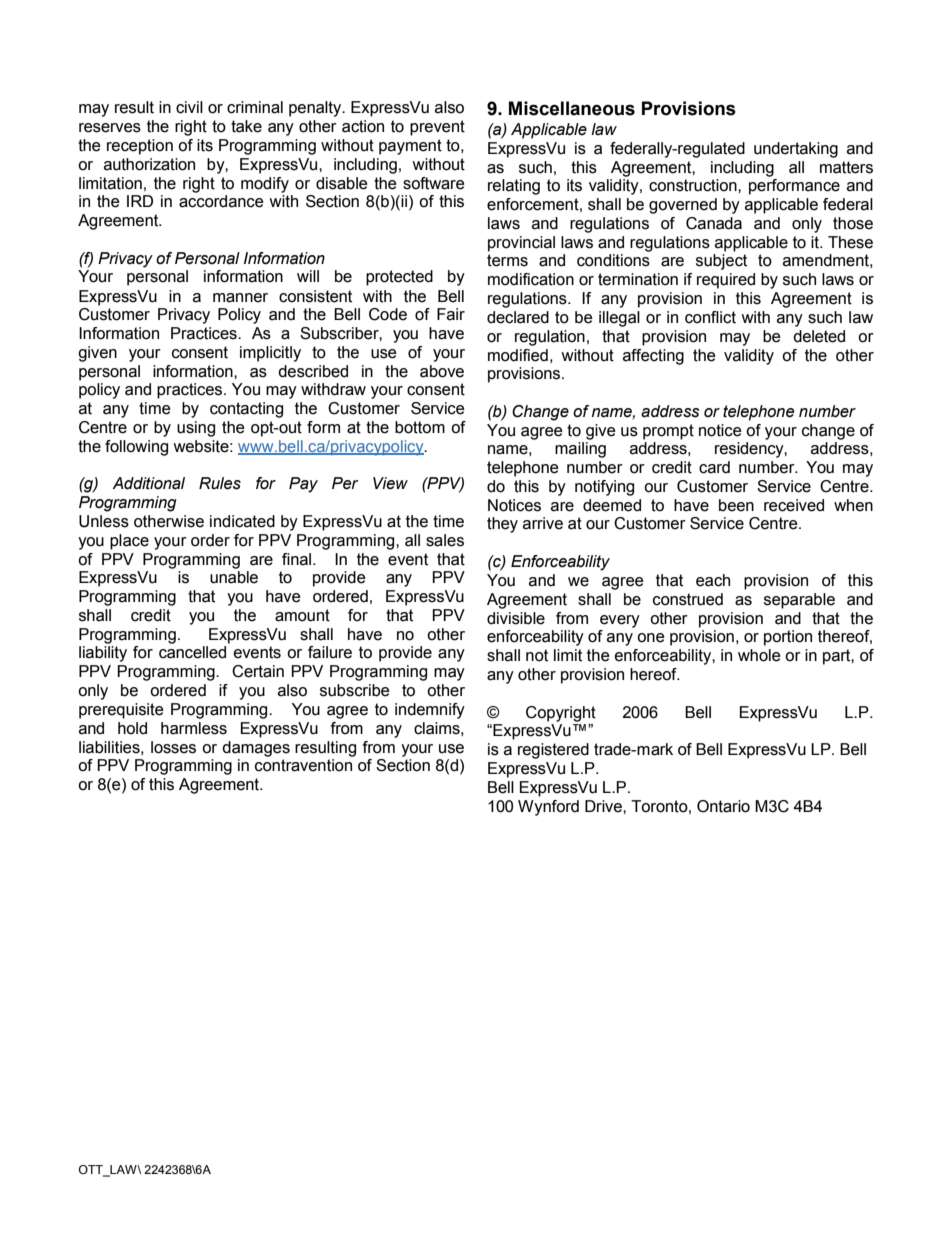 The width and height of the screenshot is (952, 1233). I want to click on indicated, so click(242, 521).
